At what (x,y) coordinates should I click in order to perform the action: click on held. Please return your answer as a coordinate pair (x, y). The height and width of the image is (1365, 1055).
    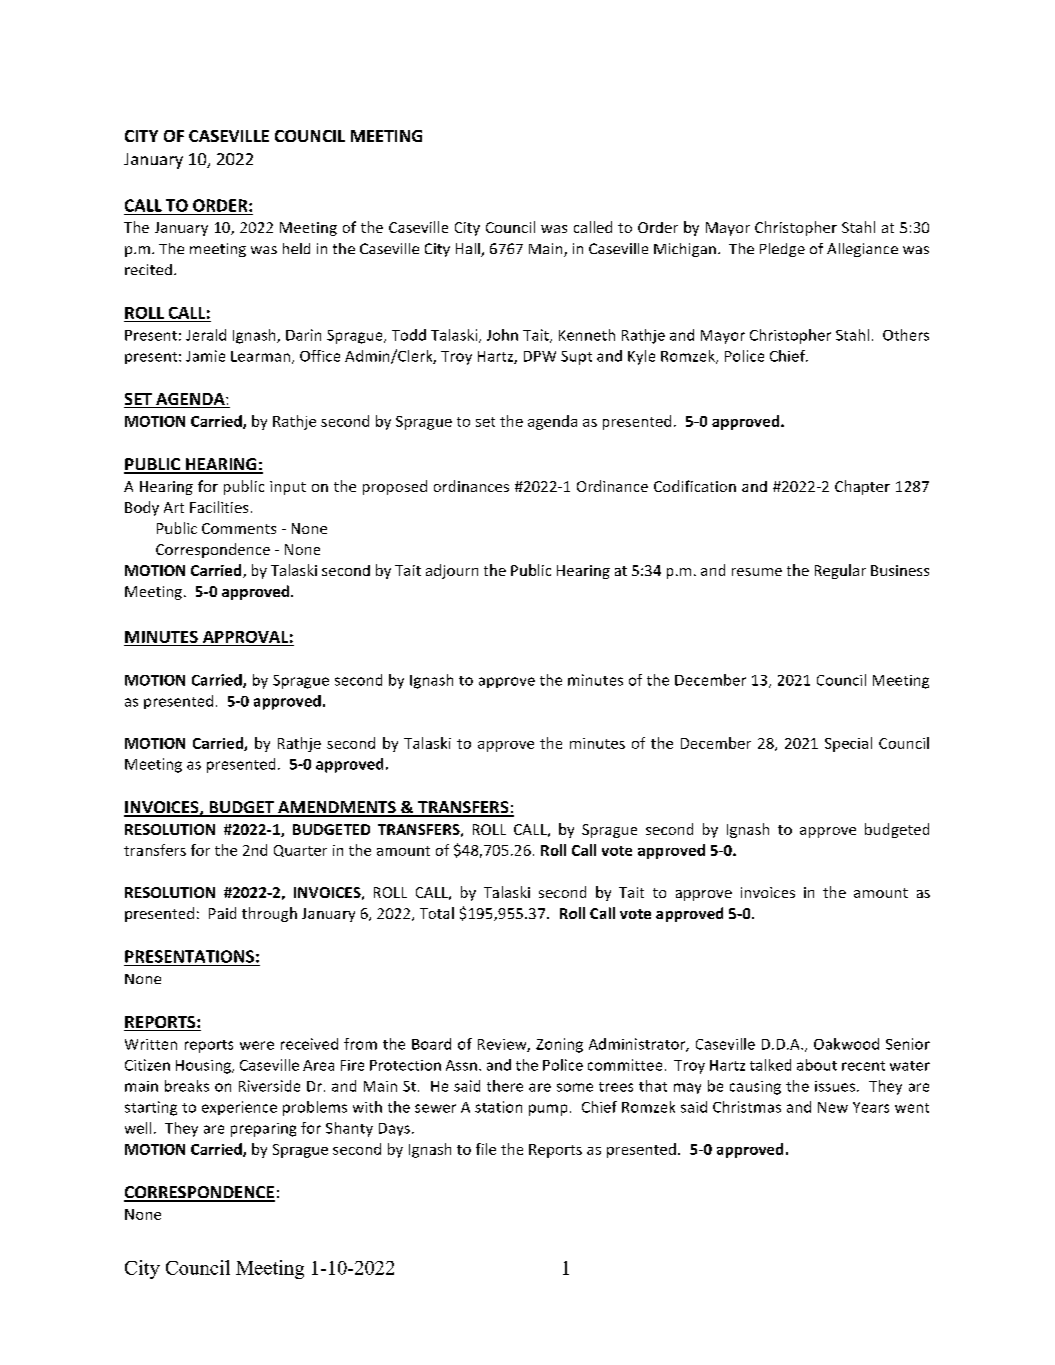
    Looking at the image, I should click on (296, 248).
